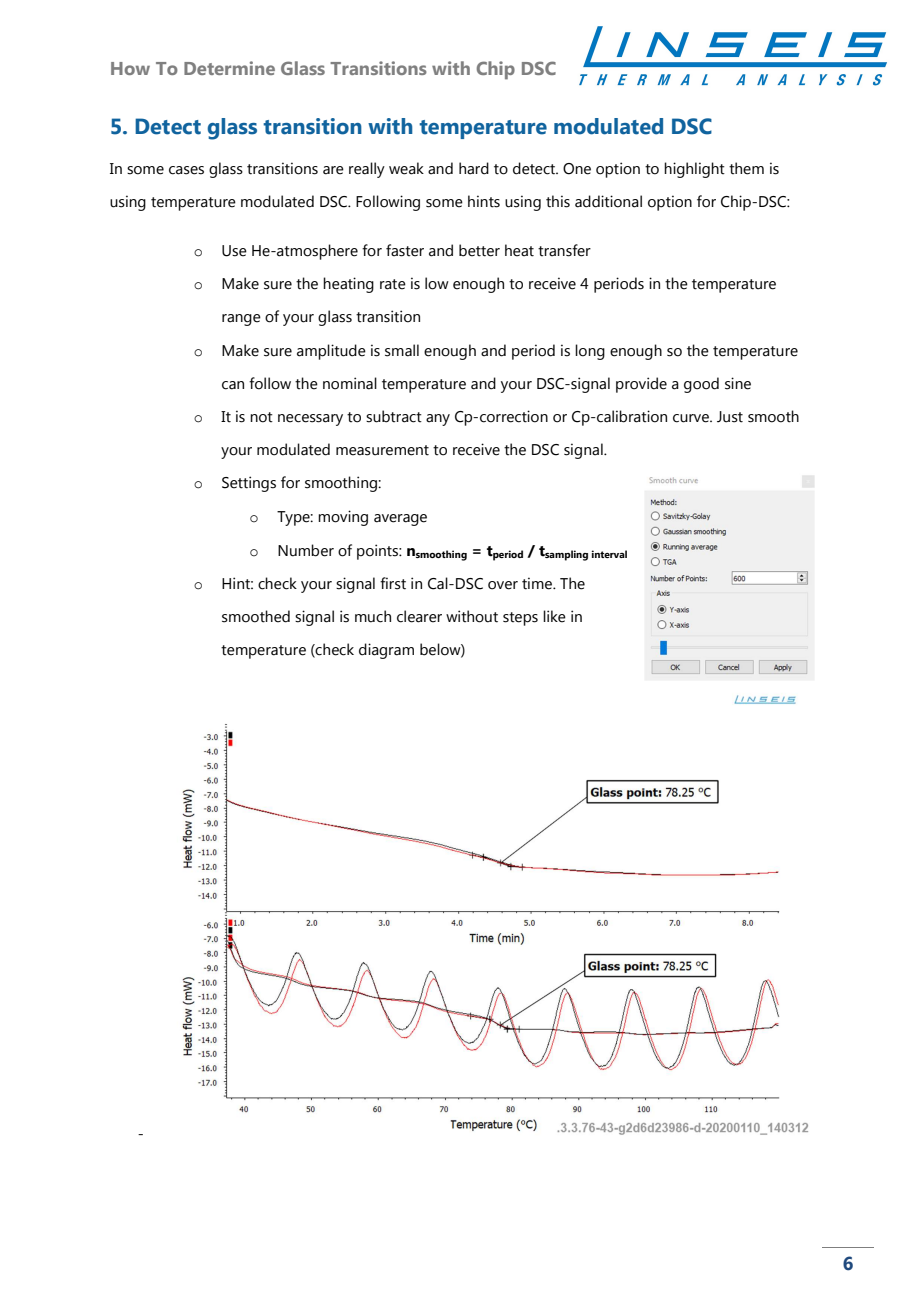 Image resolution: width=924 pixels, height=1308 pixels. I want to click on additional, so click(608, 201).
